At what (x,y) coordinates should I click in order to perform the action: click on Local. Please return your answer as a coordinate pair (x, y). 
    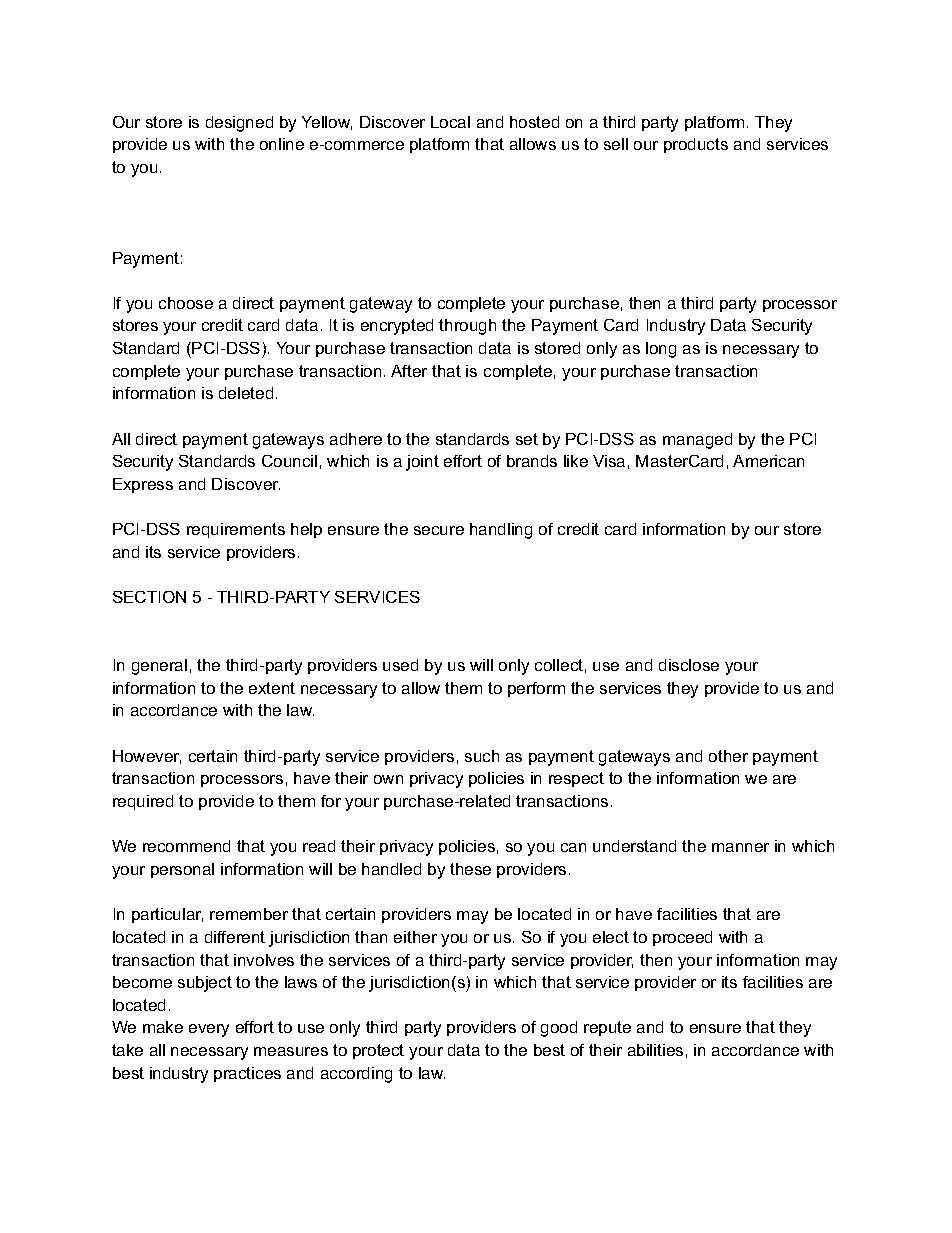
    Looking at the image, I should click on (450, 122).
